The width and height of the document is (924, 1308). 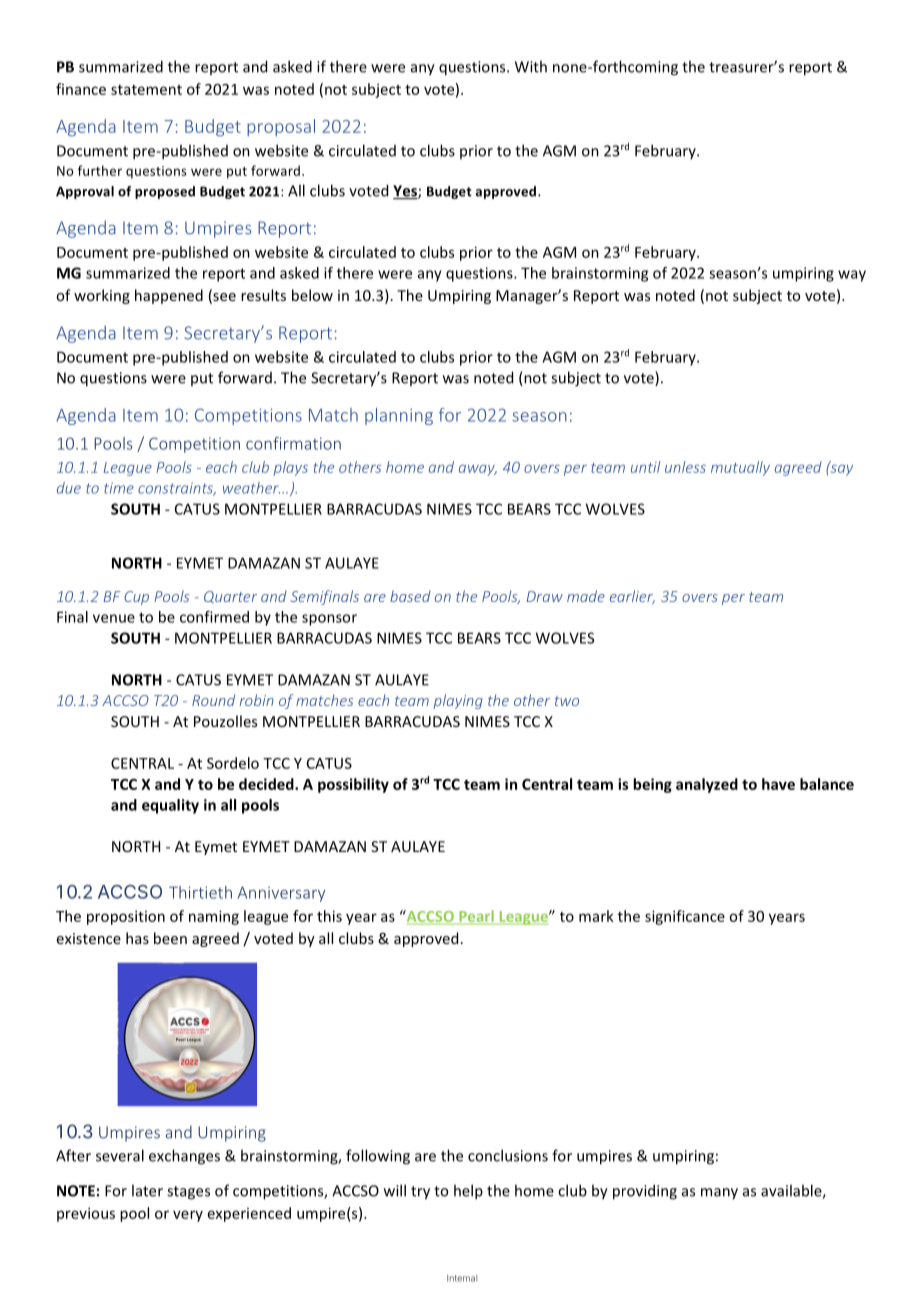 What do you see at coordinates (531, 66) in the document?
I see `With` at bounding box center [531, 66].
